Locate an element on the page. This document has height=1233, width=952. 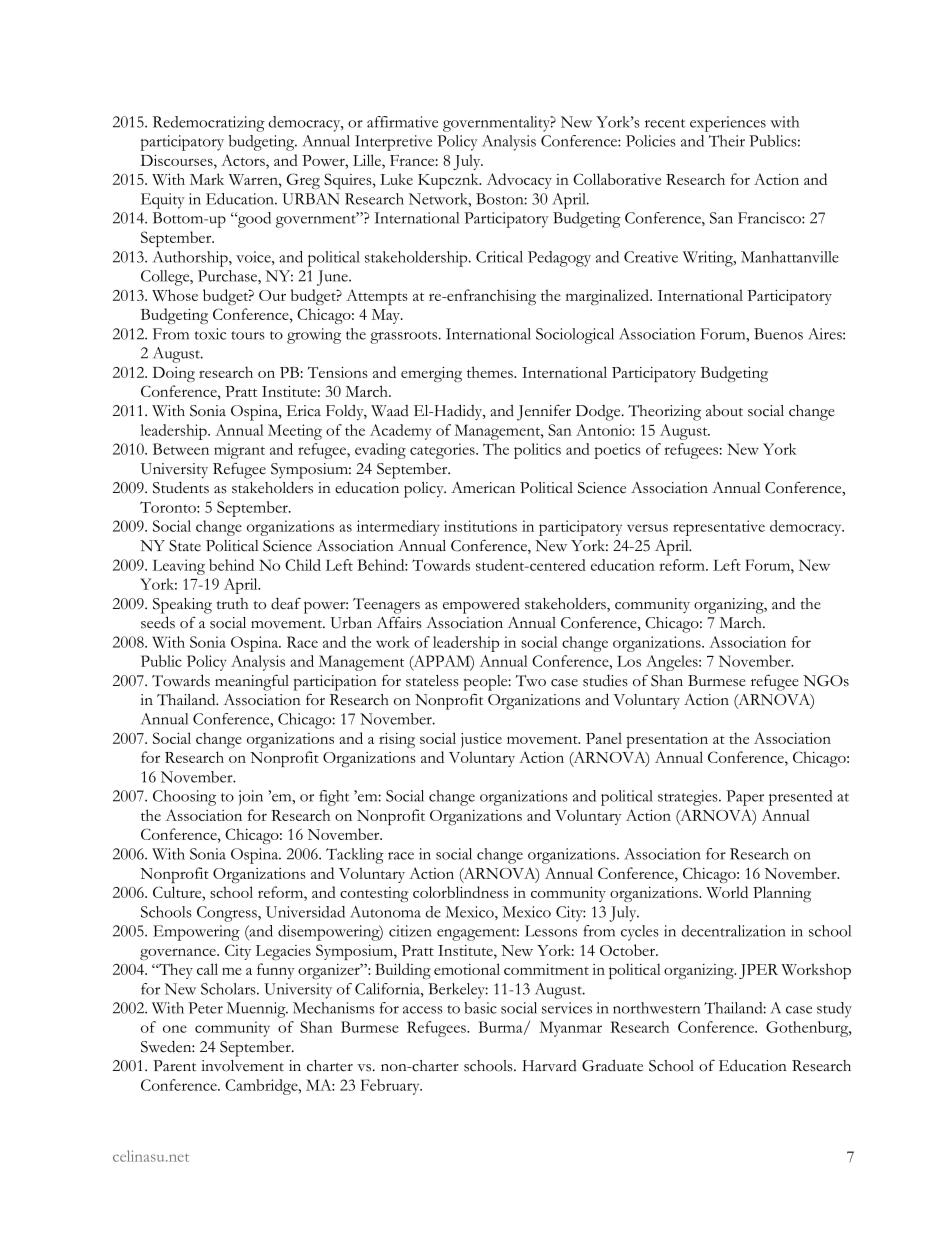
migrant is located at coordinates (239, 451).
